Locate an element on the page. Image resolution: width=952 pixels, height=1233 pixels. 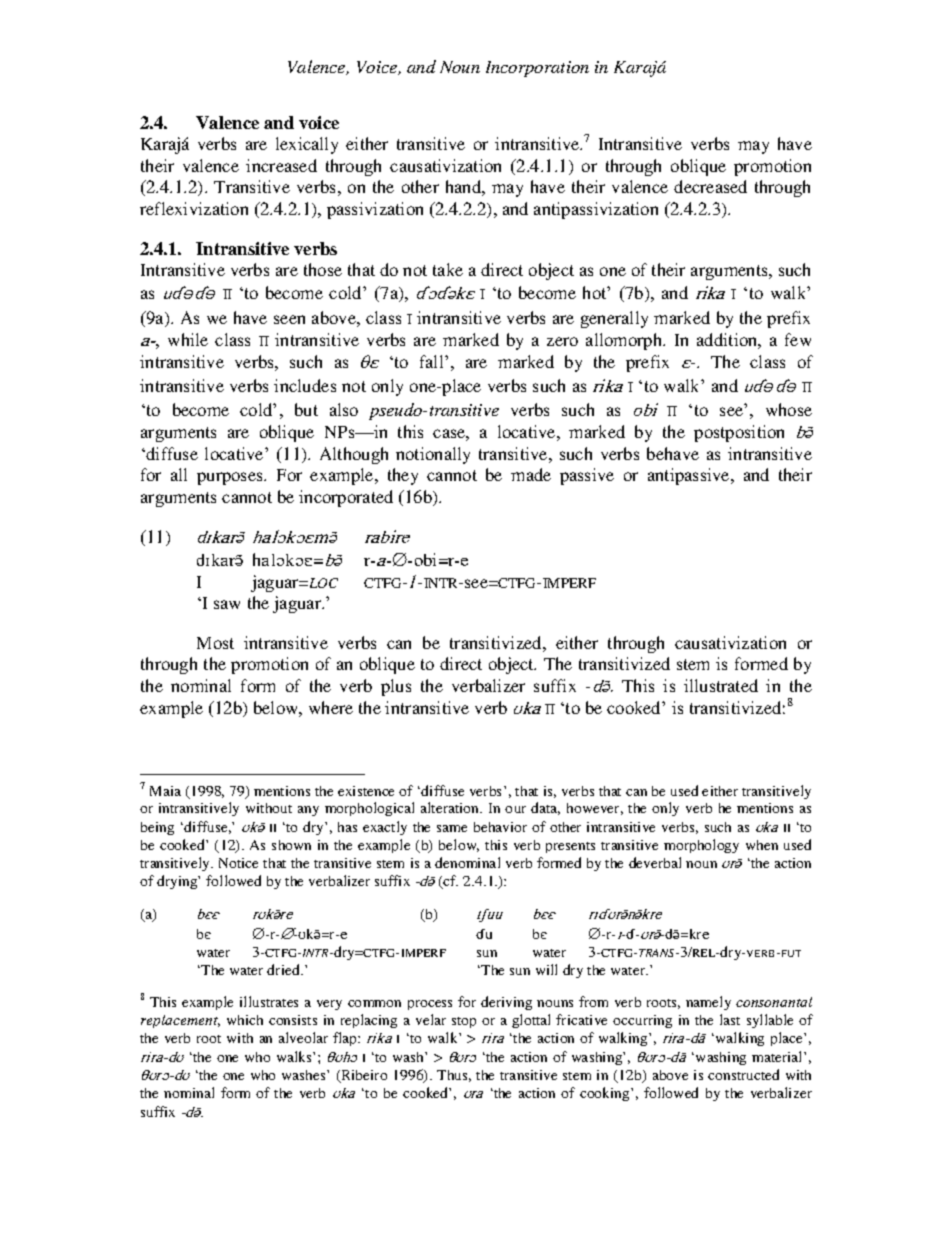
Incorporation is located at coordinates (537, 69).
